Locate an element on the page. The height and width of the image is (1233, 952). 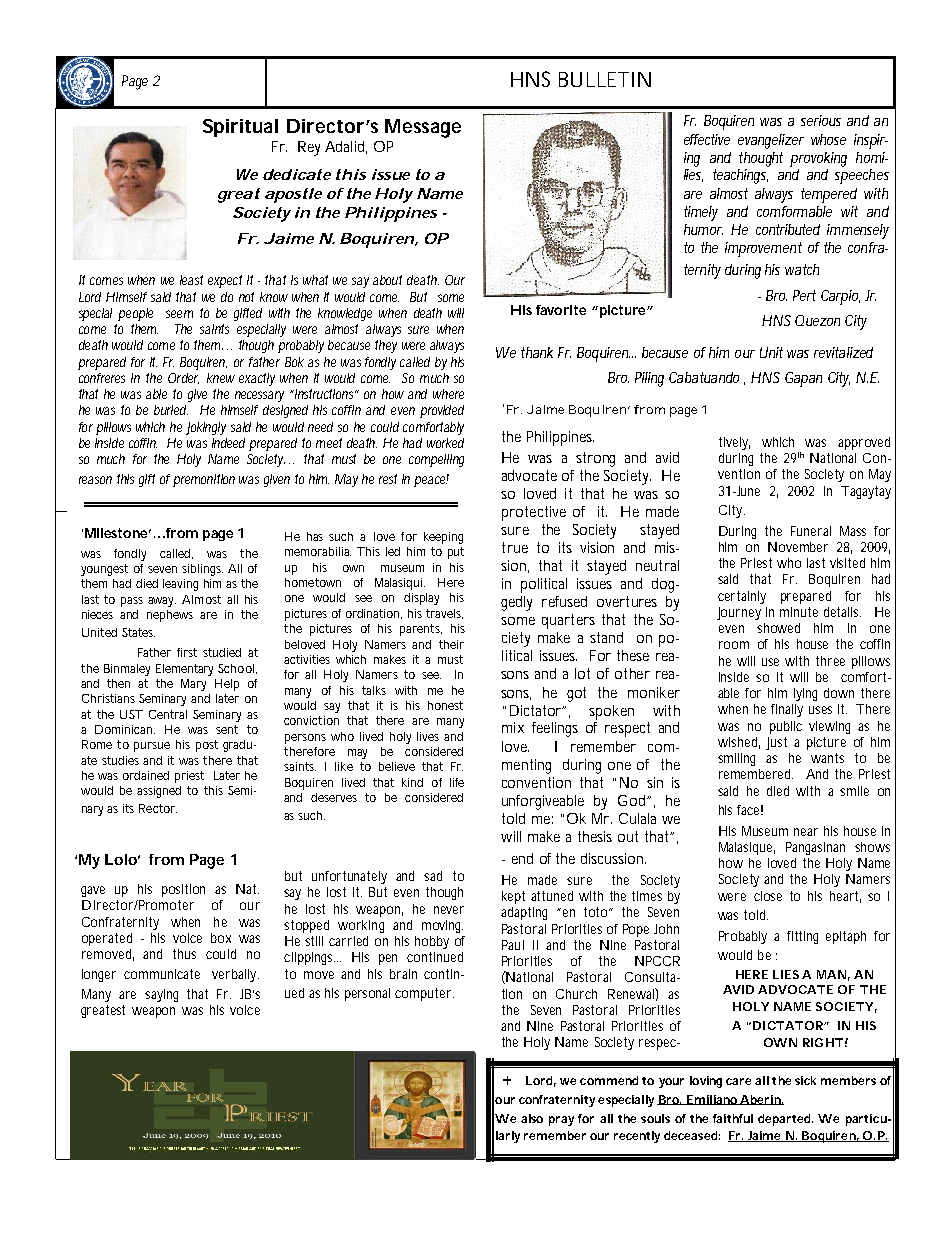
Message is located at coordinates (423, 128).
